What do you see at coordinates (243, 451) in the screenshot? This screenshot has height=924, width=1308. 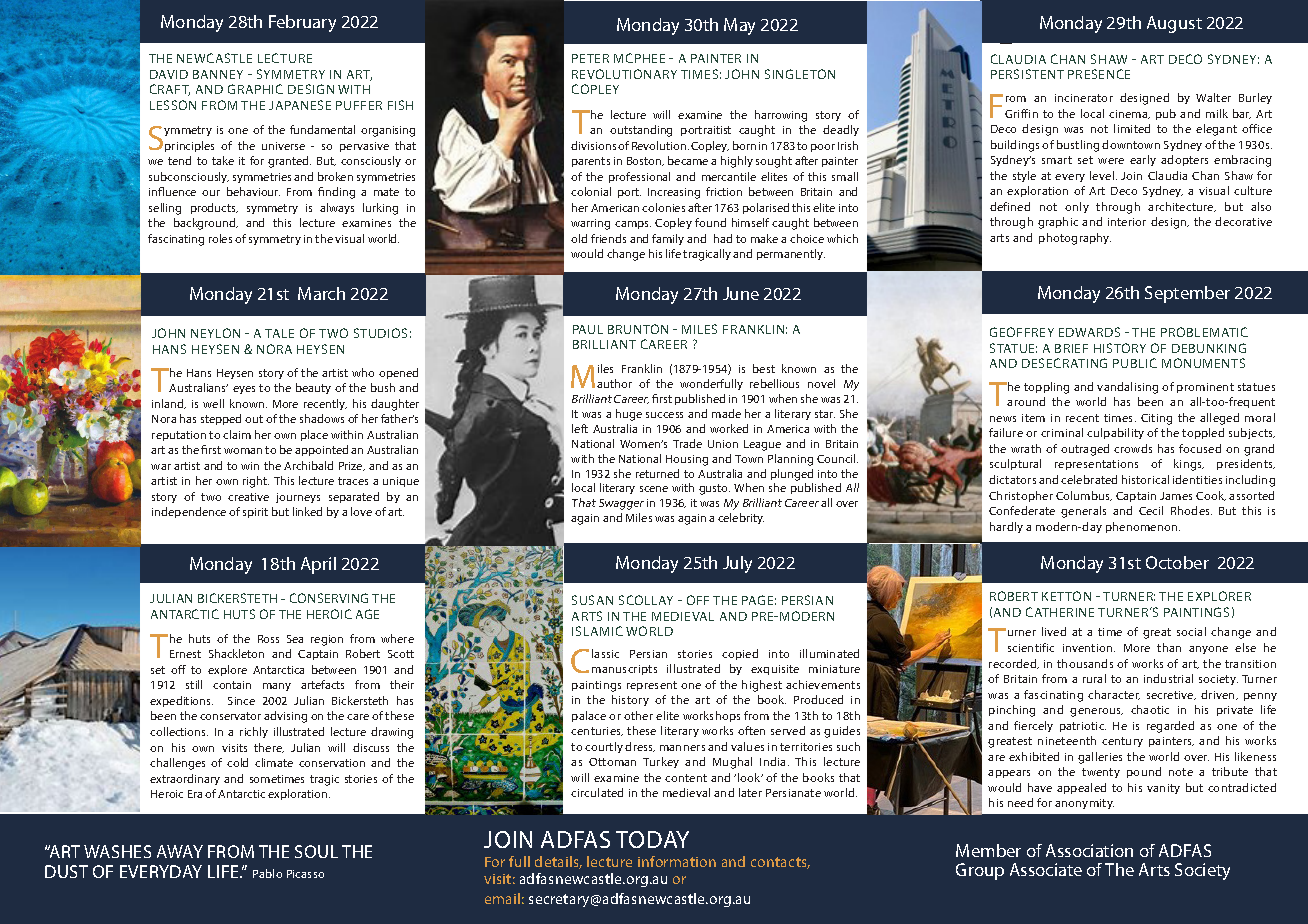 I see `woman` at bounding box center [243, 451].
